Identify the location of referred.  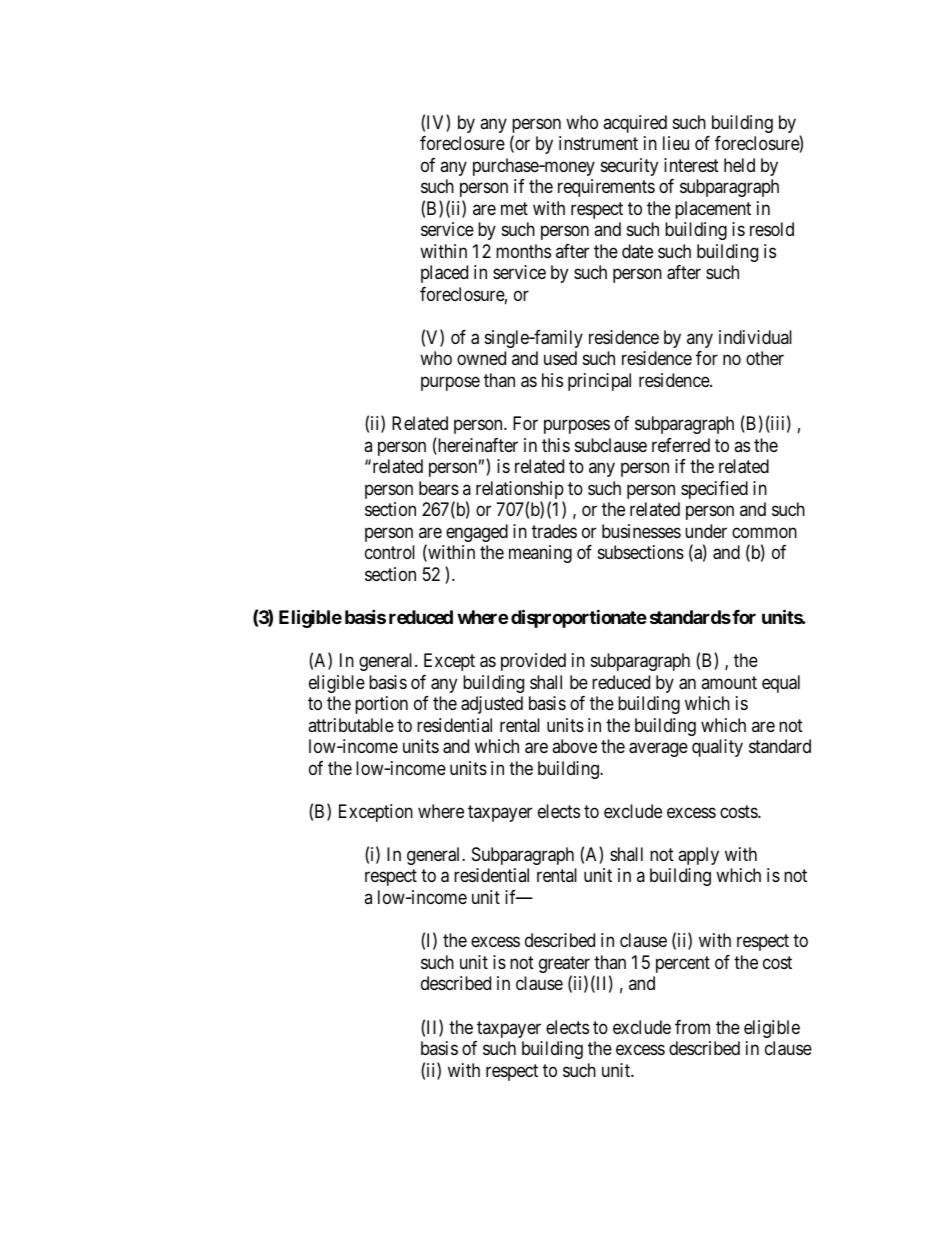
(681, 445).
